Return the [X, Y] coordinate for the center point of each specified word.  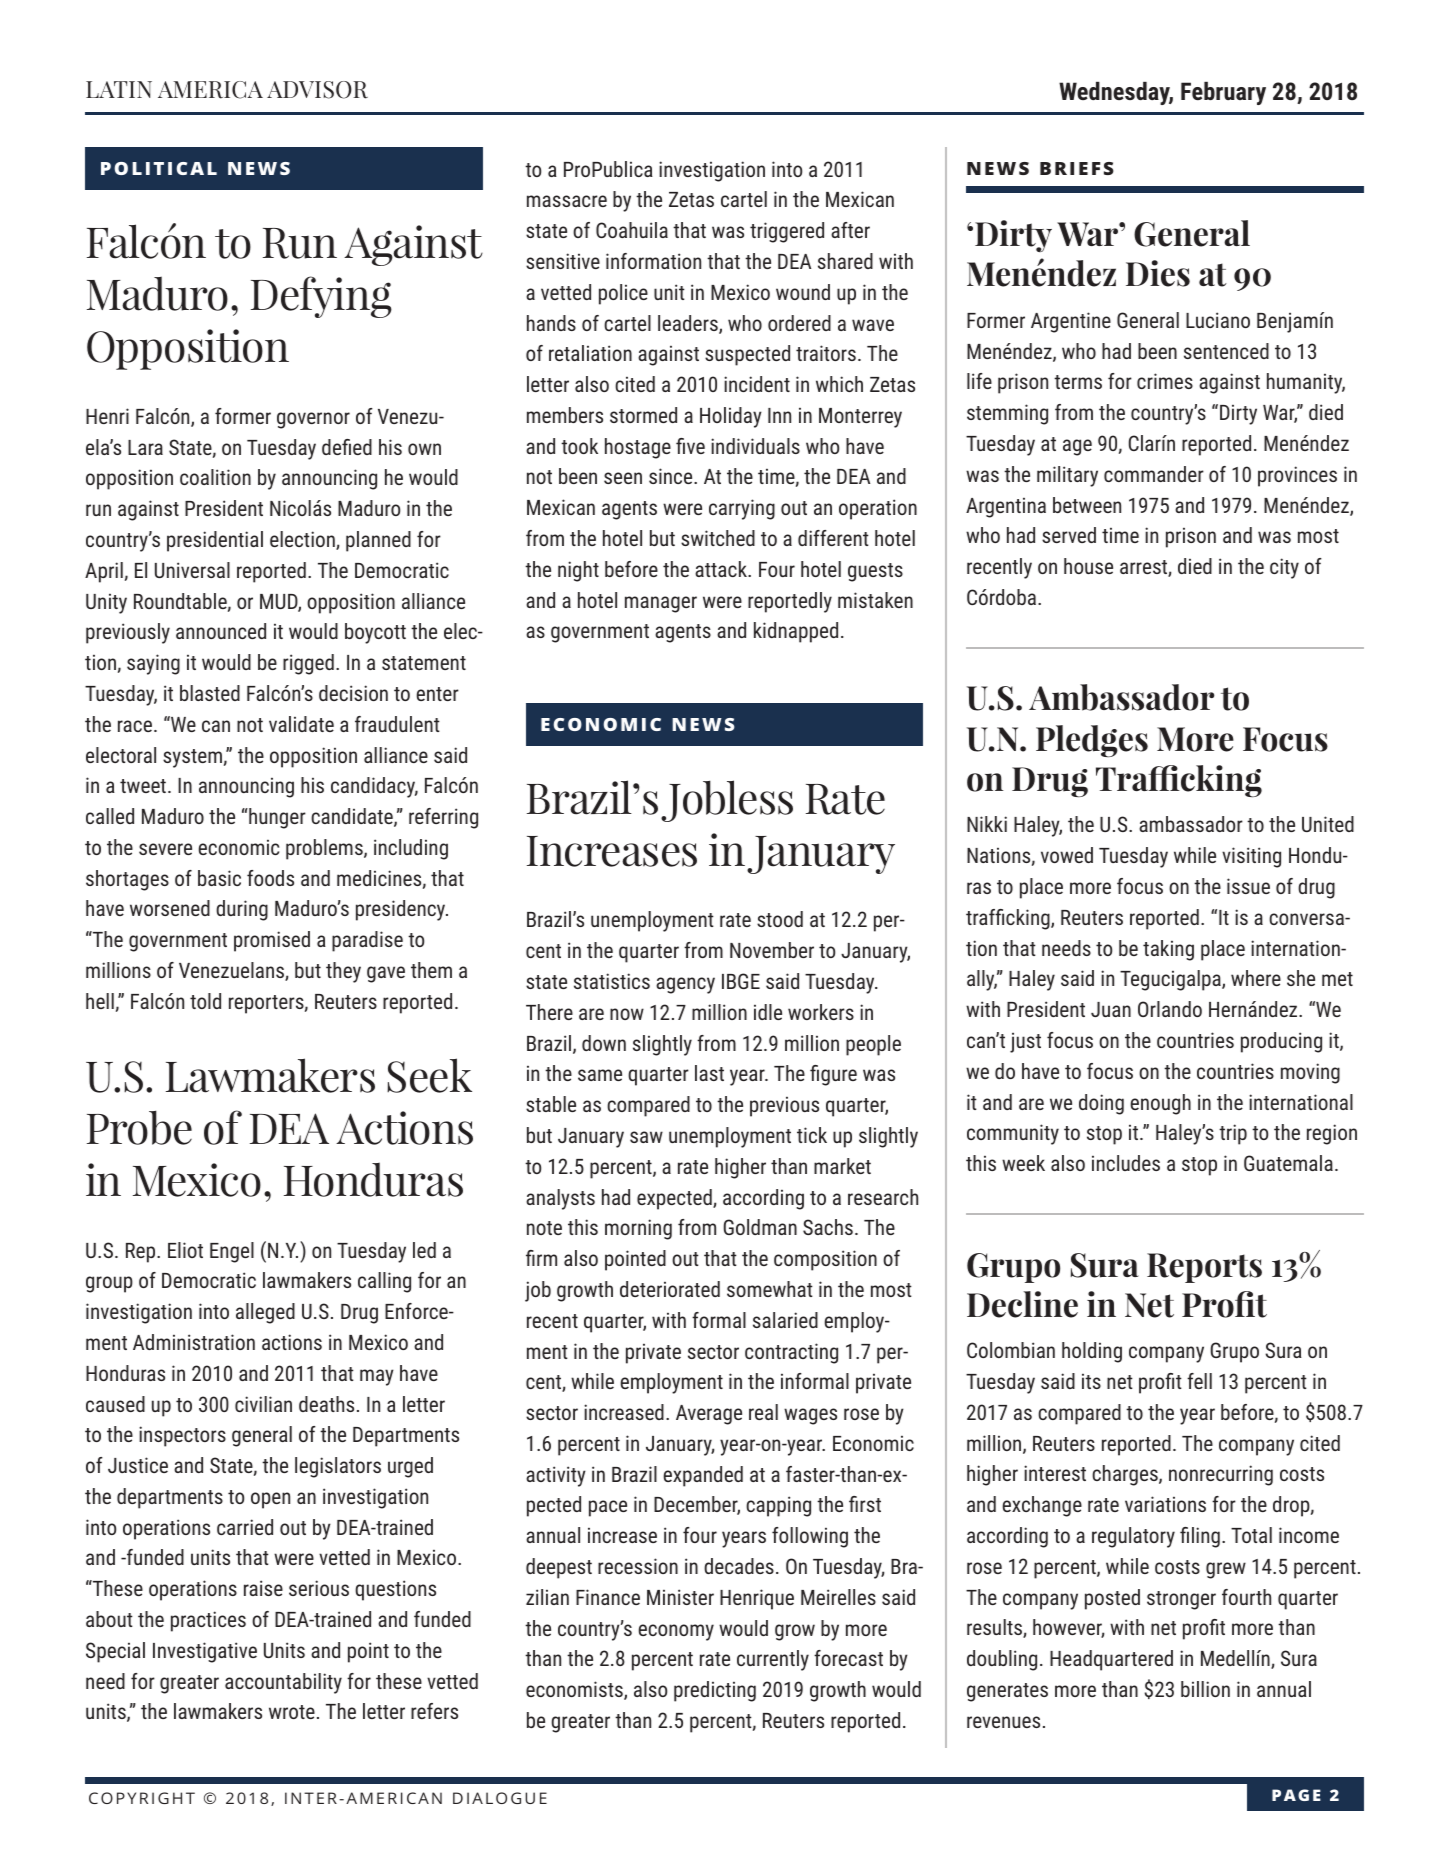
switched [718, 538]
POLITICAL [159, 168]
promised [272, 941]
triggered [787, 232]
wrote [292, 1712]
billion [1205, 1689]
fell [1199, 1381]
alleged [265, 1313]
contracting [791, 1353]
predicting [715, 1691]
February [1223, 93]
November [772, 950]
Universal [192, 570]
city [1284, 568]
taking [1168, 950]
